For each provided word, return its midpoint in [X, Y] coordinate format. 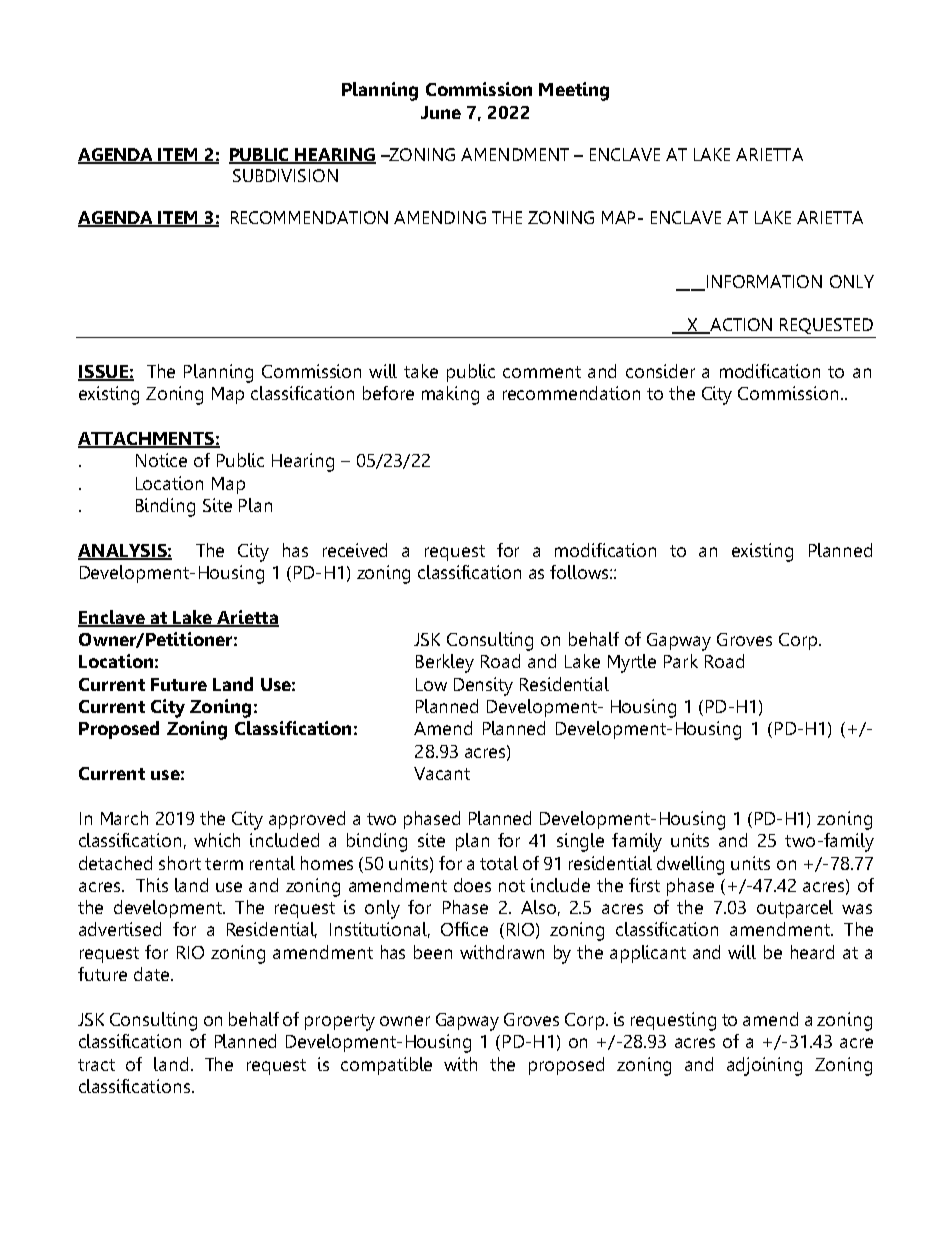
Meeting [574, 91]
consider [660, 371]
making [450, 395]
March [124, 818]
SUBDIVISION [285, 175]
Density [483, 686]
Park [681, 661]
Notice [161, 460]
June [441, 112]
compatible [386, 1066]
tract [96, 1065]
